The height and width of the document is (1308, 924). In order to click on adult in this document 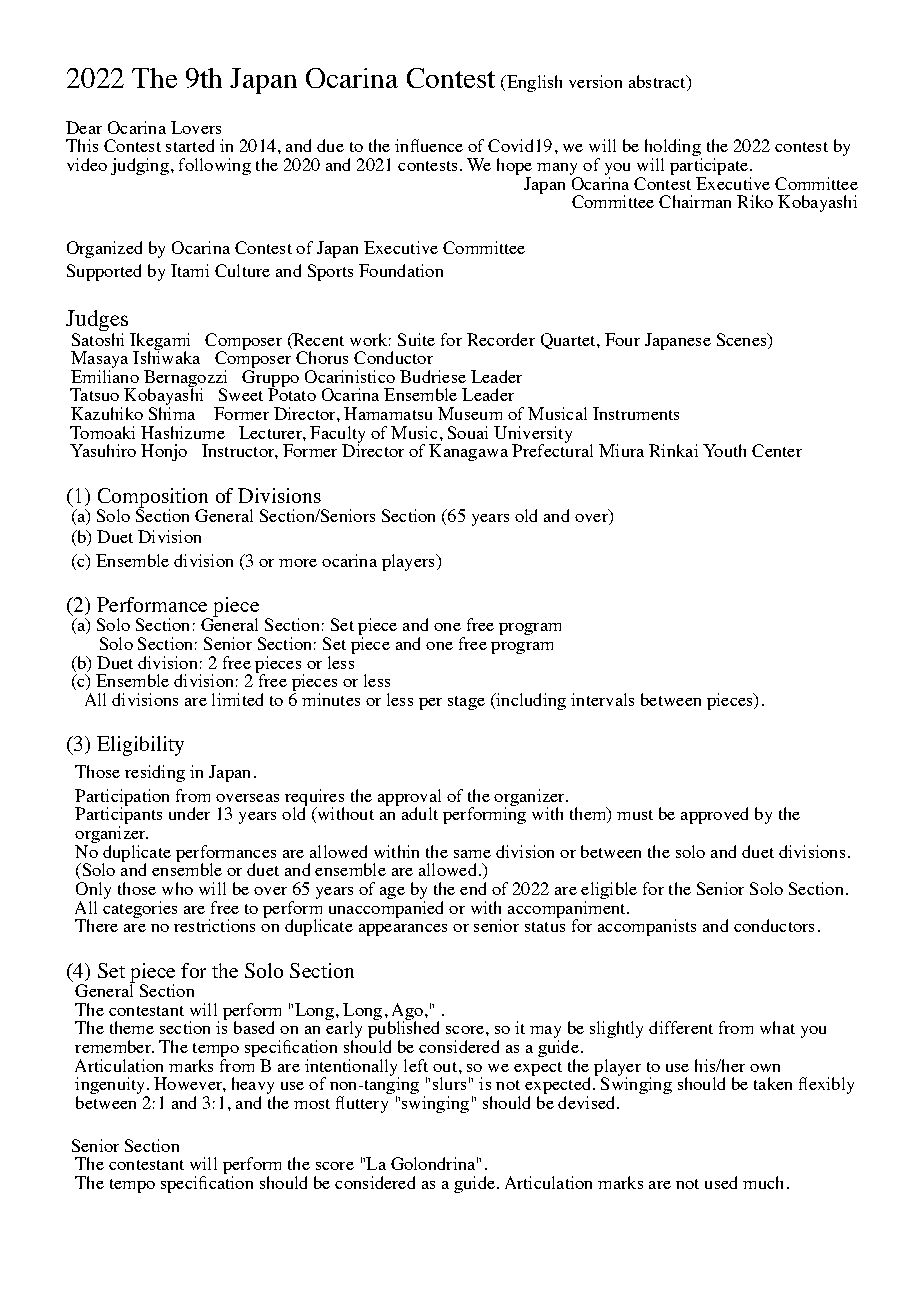, I will do `click(420, 813)`.
